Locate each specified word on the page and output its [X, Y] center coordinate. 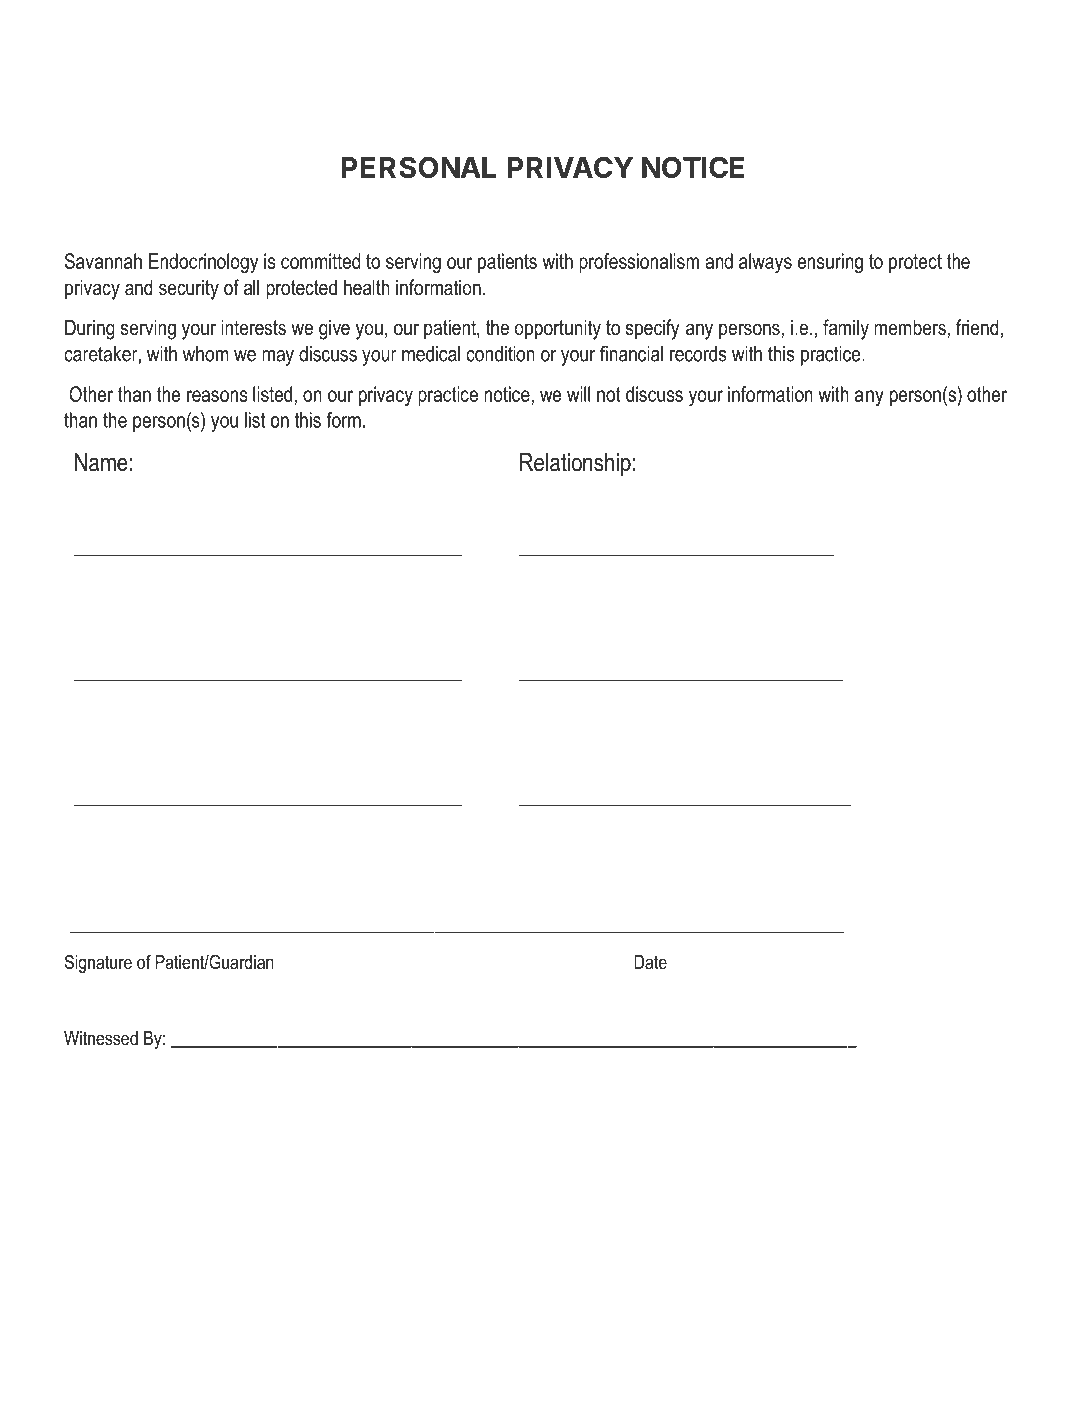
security [189, 289]
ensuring [830, 263]
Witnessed [101, 1038]
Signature [98, 963]
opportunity [558, 329]
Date [650, 962]
